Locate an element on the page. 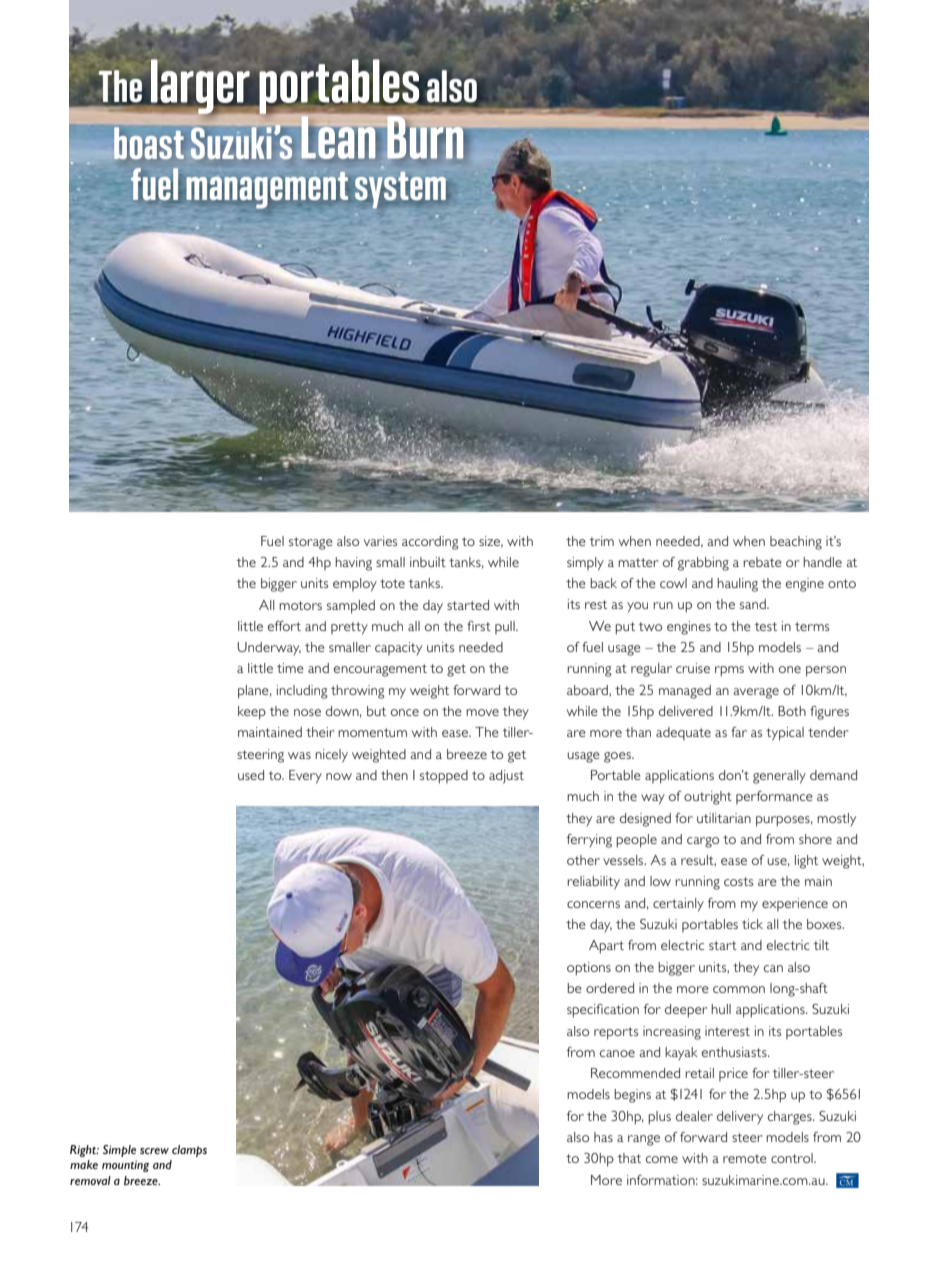 This document has height=1278, width=952. boast is located at coordinates (149, 144).
